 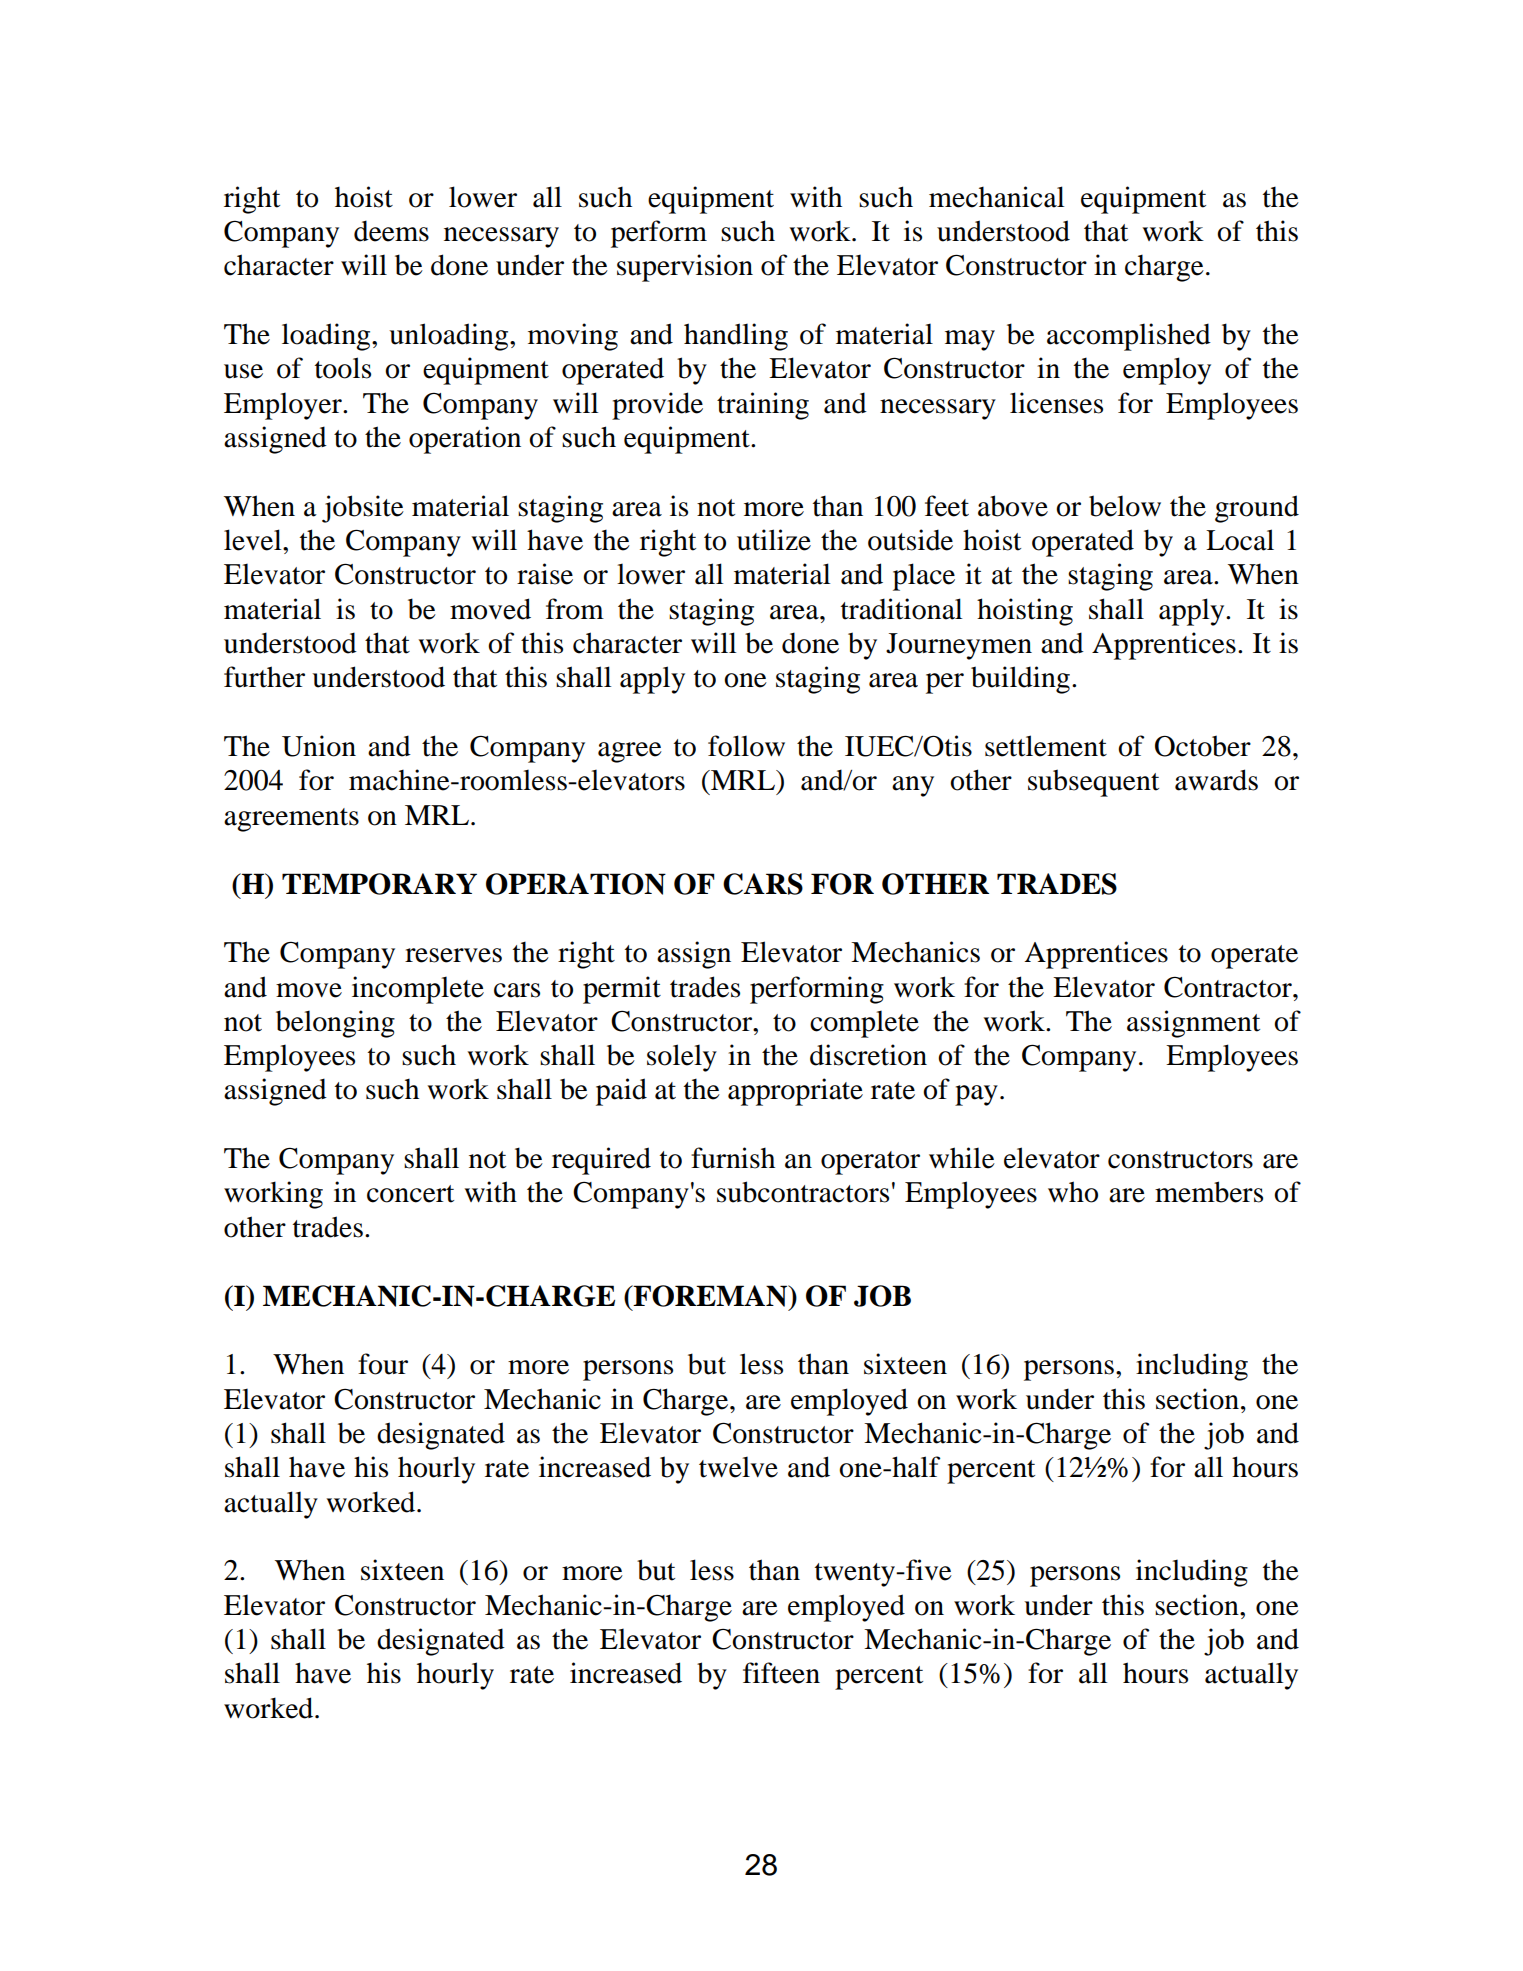 I want to click on fifteen, so click(x=781, y=1673).
